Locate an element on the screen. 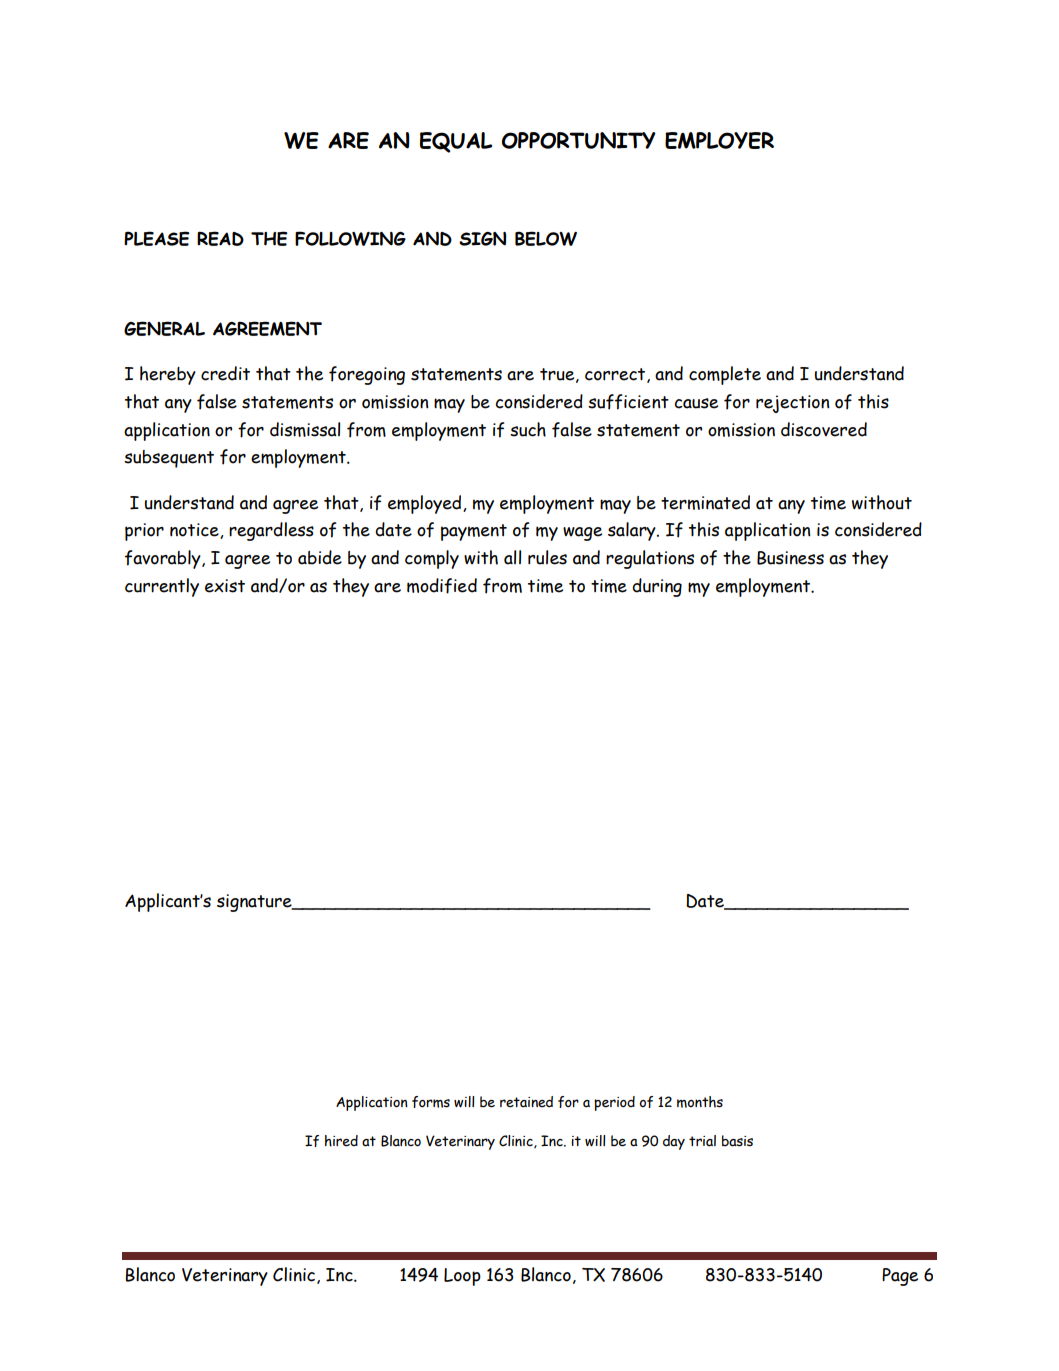  Loop is located at coordinates (462, 1277).
